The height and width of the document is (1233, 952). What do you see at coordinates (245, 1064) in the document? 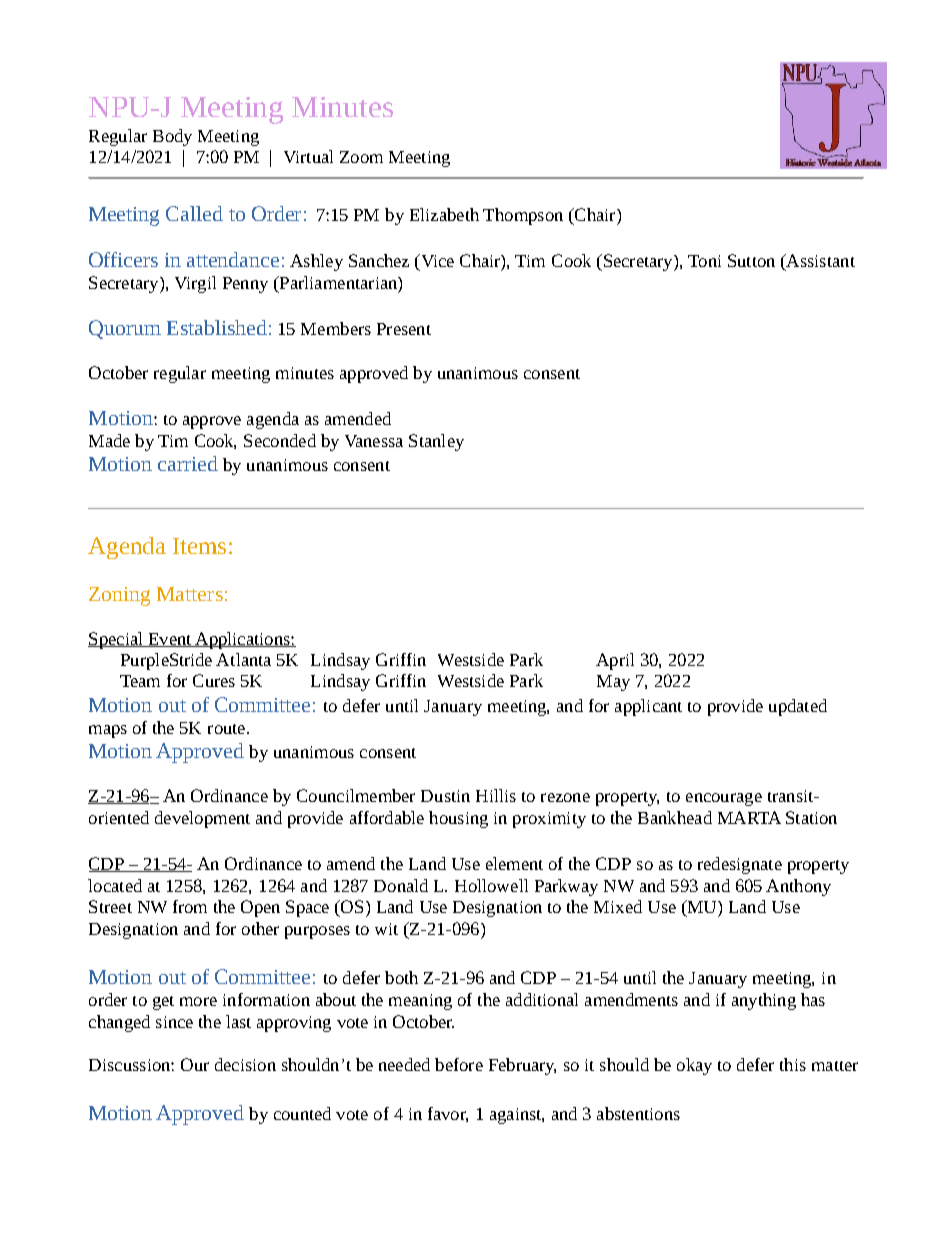
I see `decision` at bounding box center [245, 1064].
